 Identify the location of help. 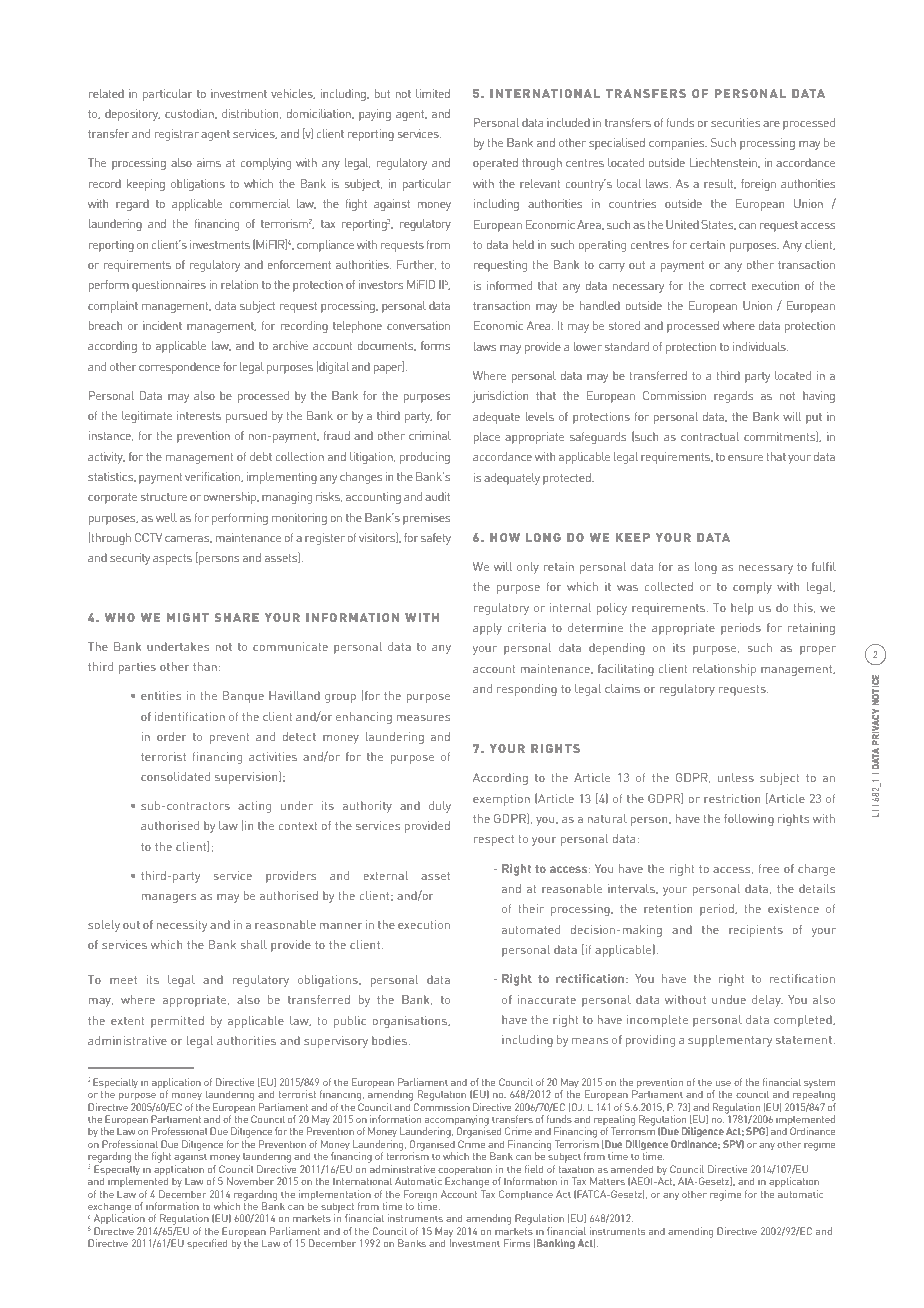
(742, 609).
